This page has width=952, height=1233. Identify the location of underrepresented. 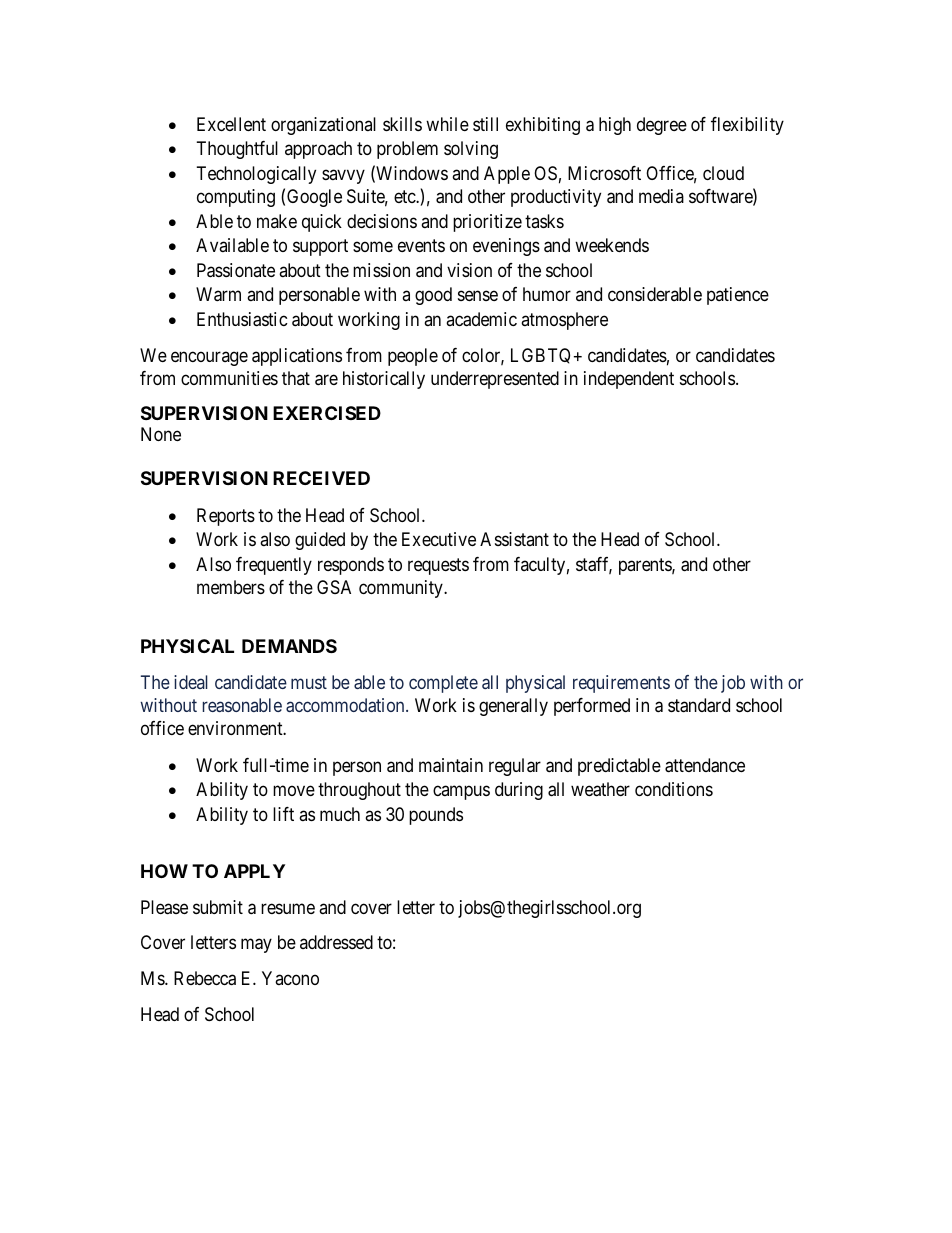
(495, 380).
